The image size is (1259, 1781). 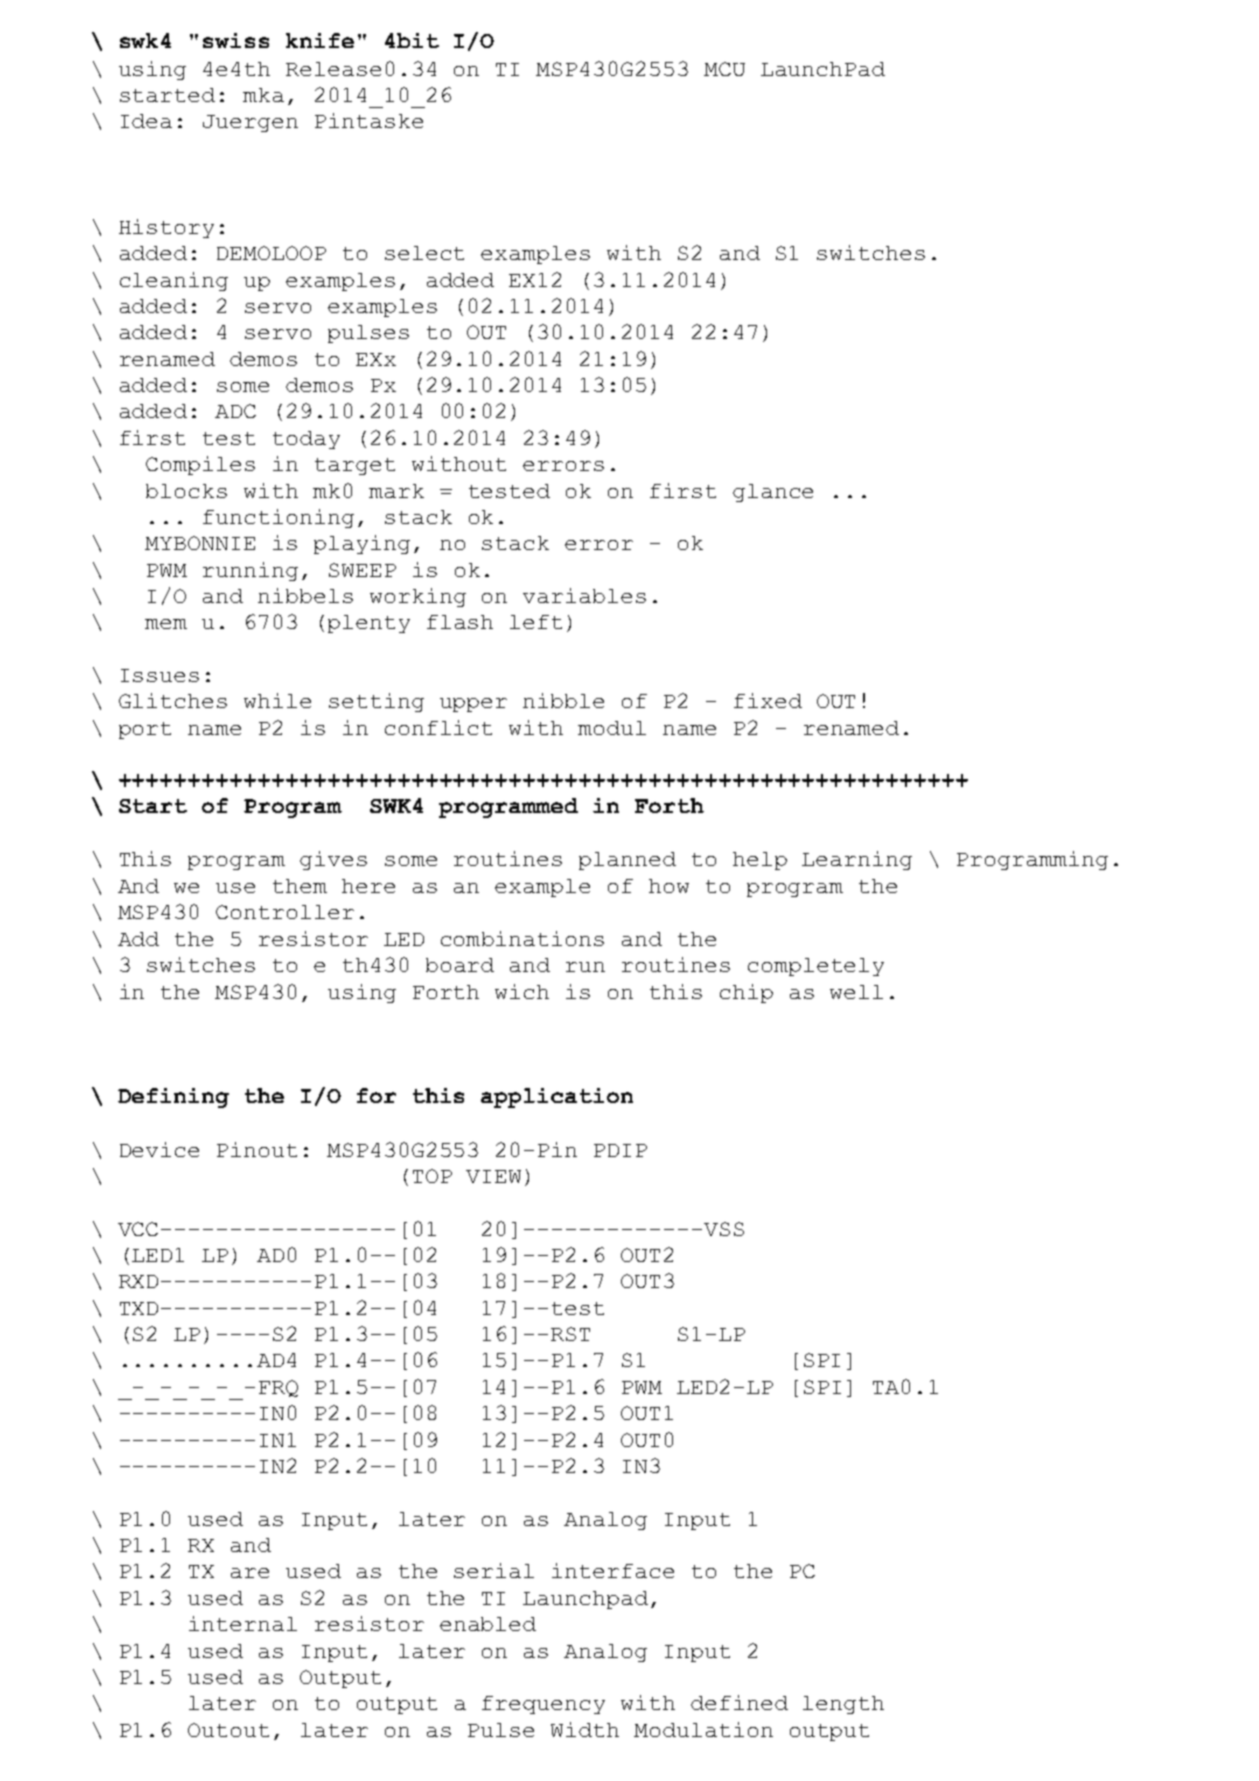 What do you see at coordinates (243, 1623) in the screenshot?
I see `internal` at bounding box center [243, 1623].
